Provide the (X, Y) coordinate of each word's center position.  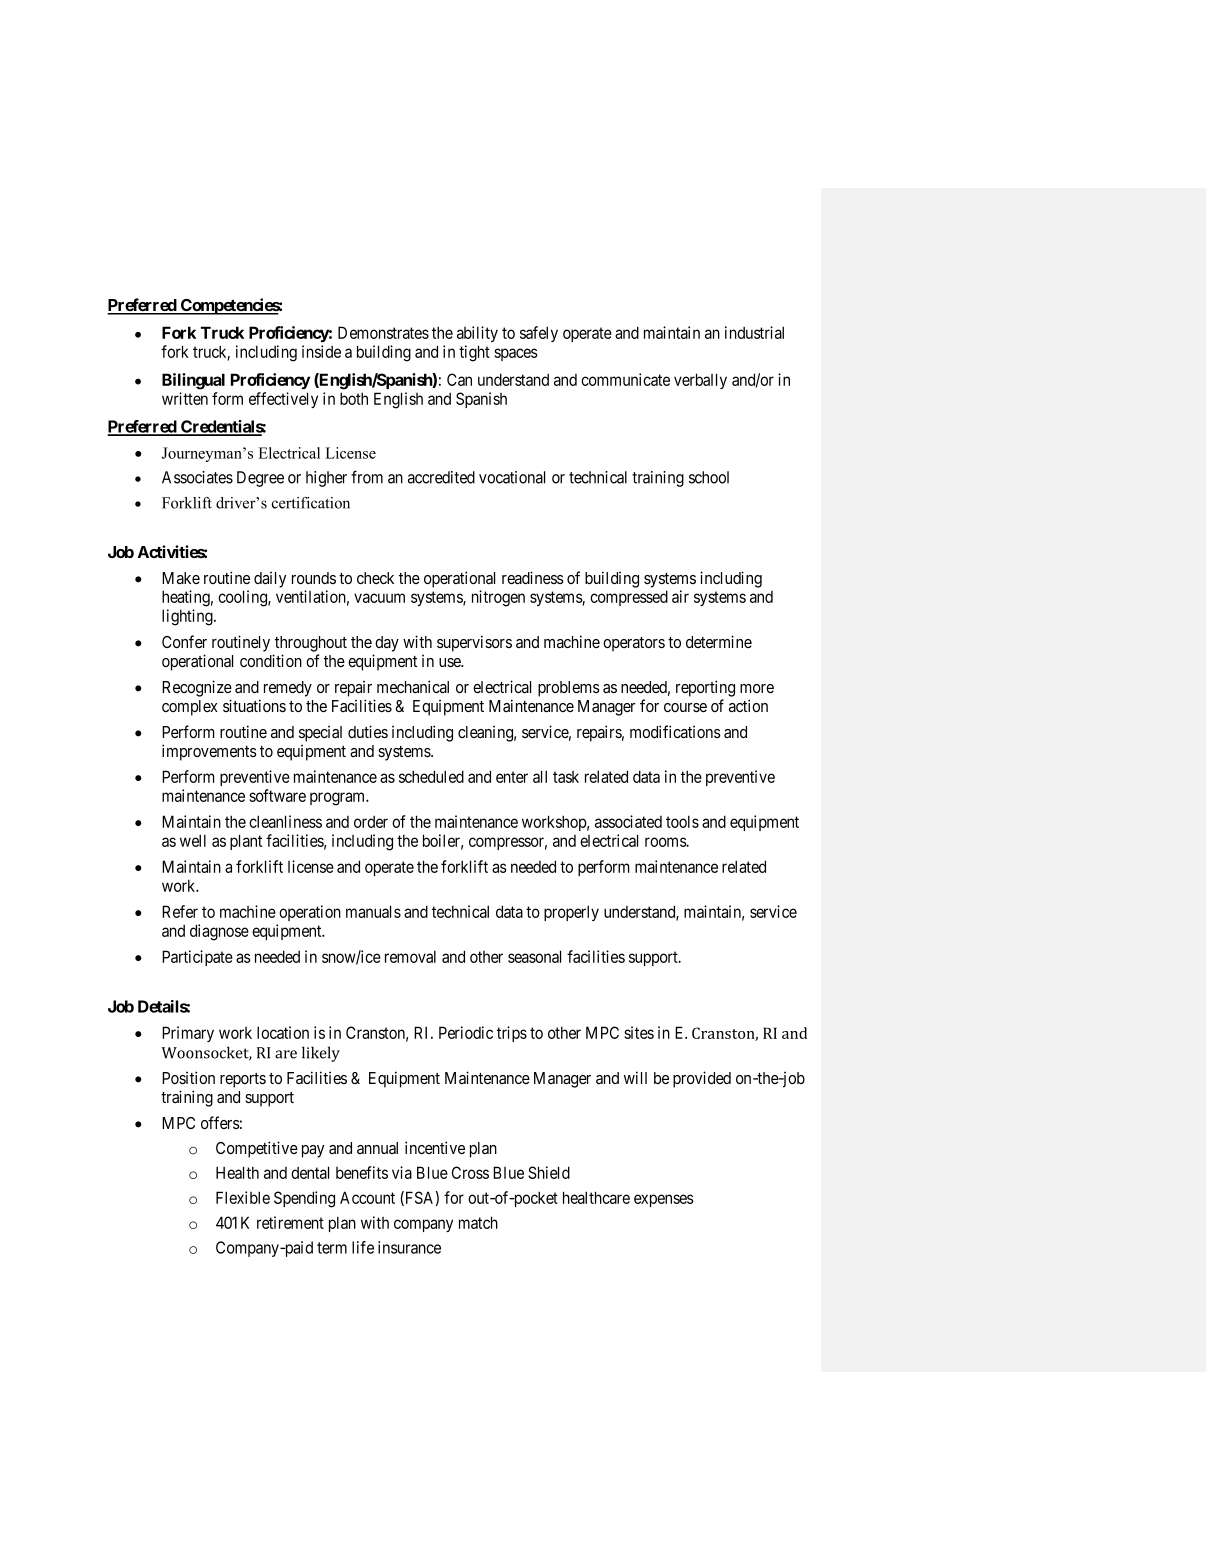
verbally (700, 381)
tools (682, 821)
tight (474, 353)
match (478, 1222)
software (277, 795)
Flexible (243, 1197)
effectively (283, 400)
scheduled (431, 776)
